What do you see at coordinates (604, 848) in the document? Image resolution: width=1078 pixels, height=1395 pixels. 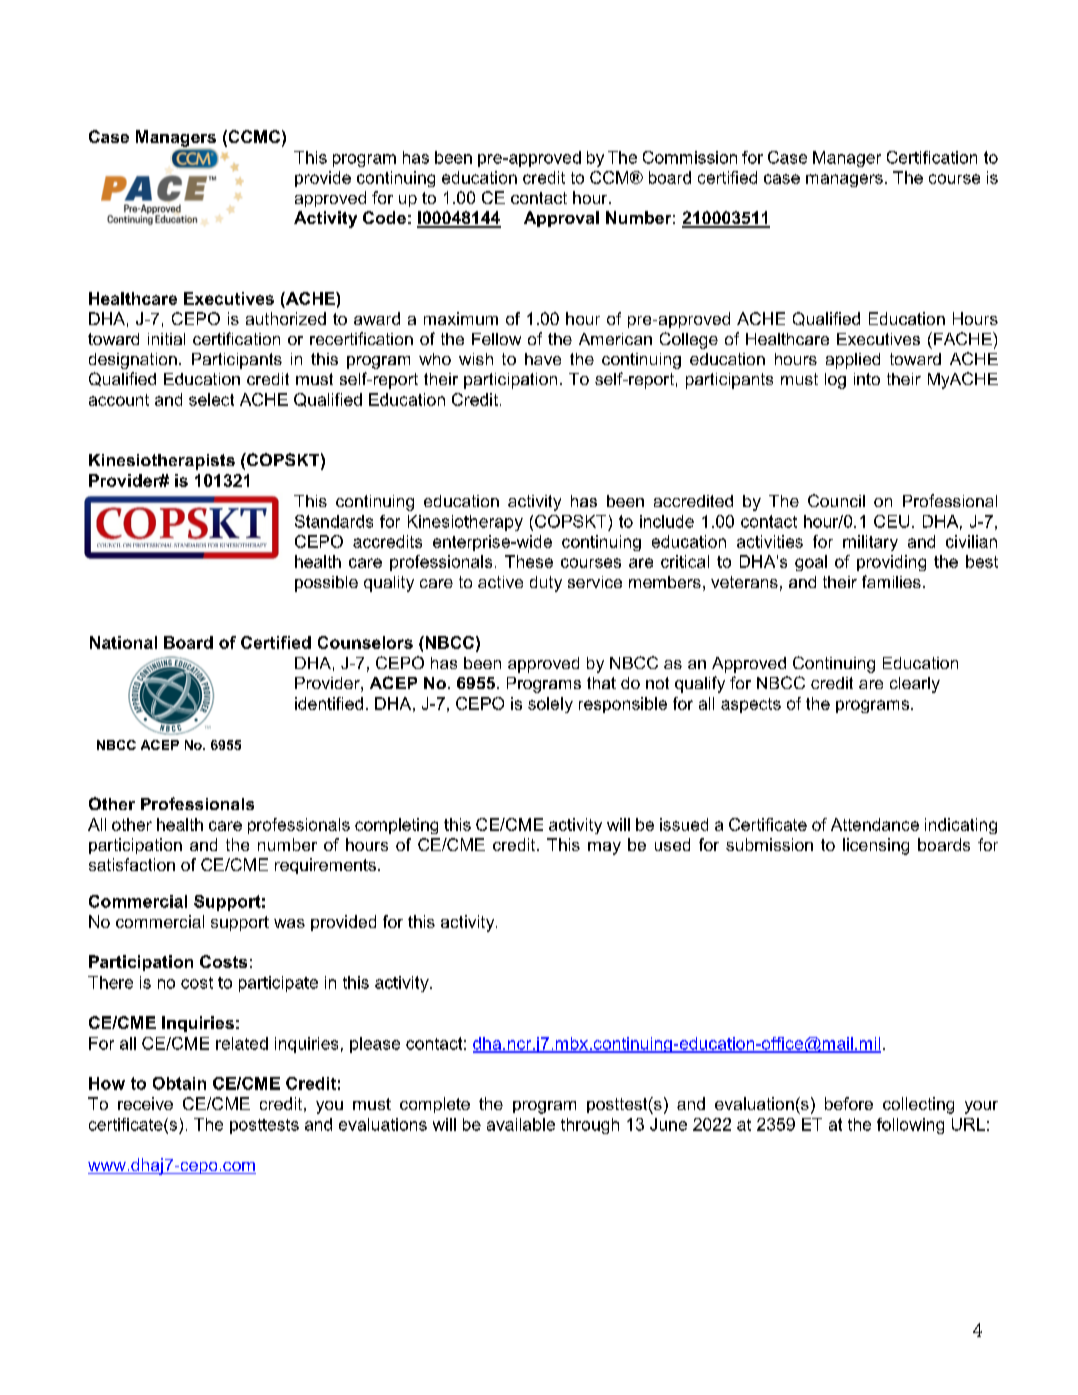 I see `may` at bounding box center [604, 848].
